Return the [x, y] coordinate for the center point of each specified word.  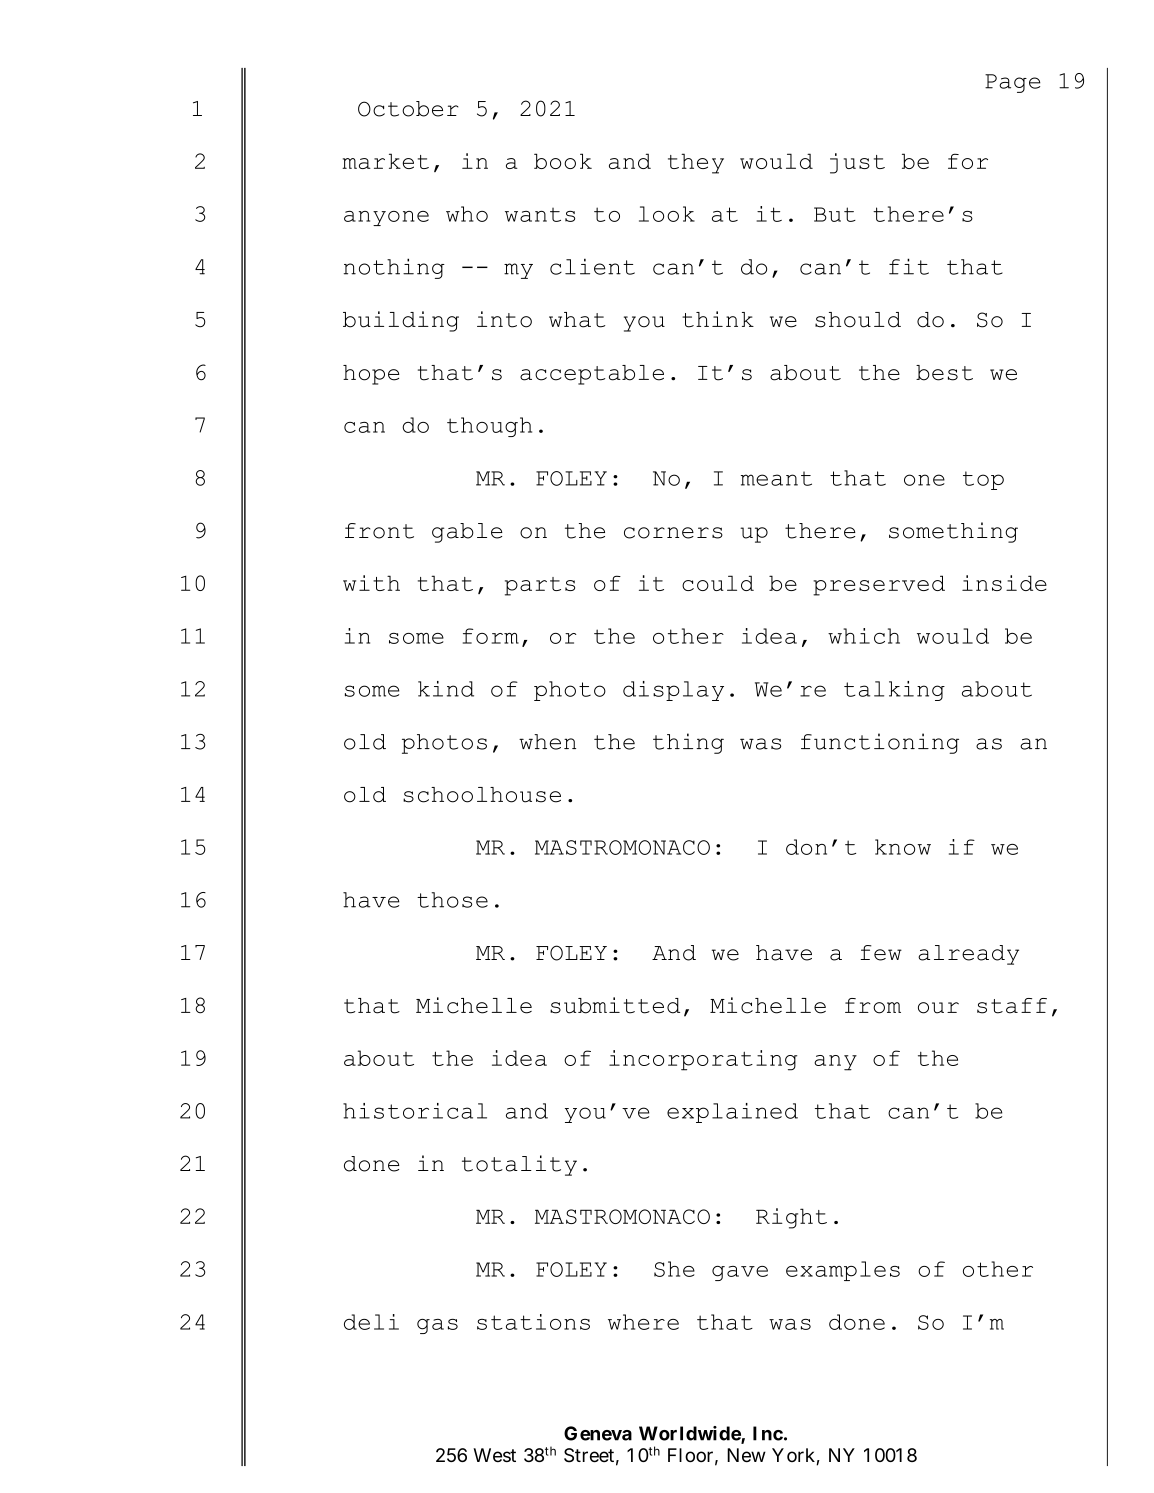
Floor [690, 1455]
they [696, 163]
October [408, 109]
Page [1013, 83]
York [794, 1456]
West [494, 1455]
